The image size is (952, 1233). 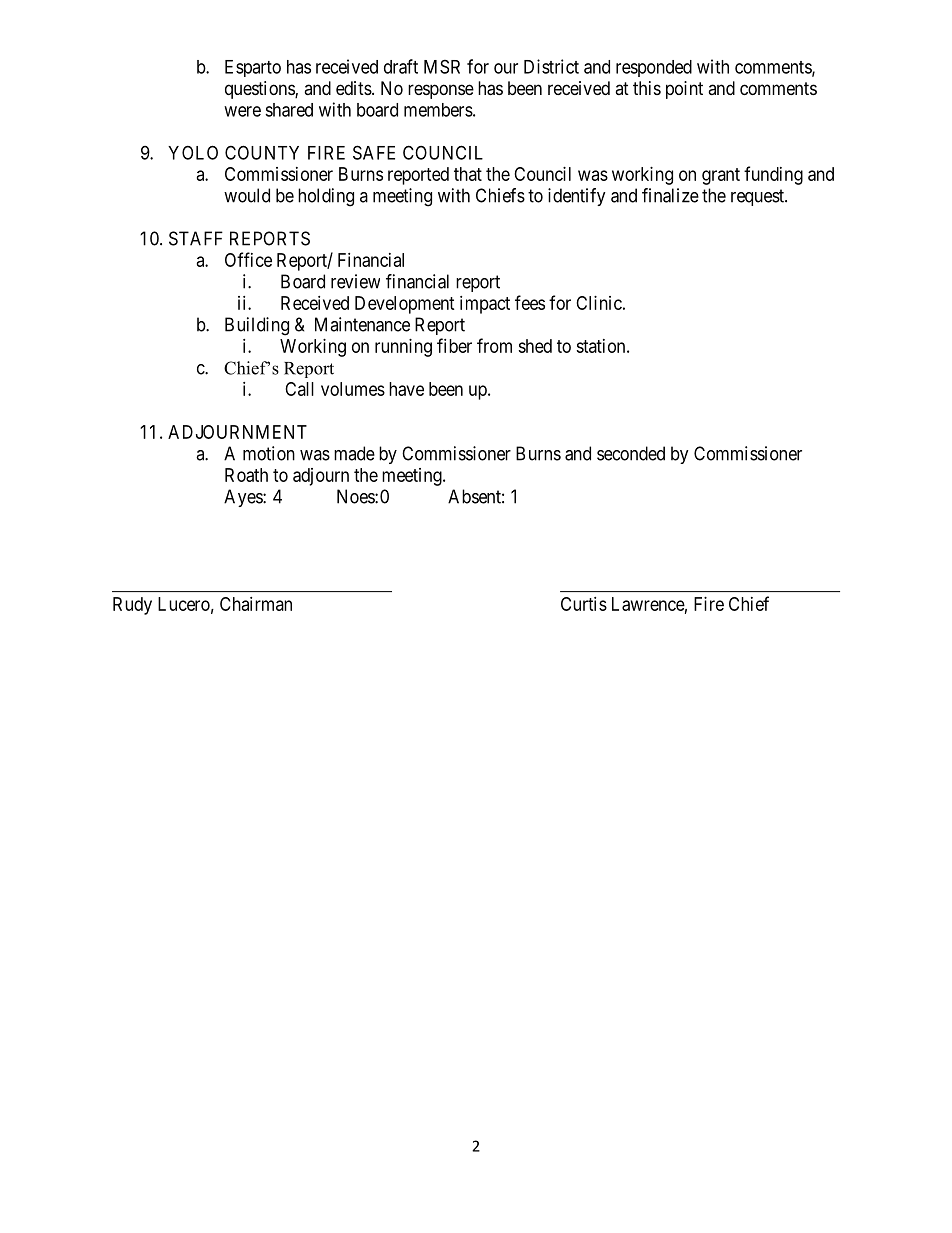 I want to click on point, so click(x=684, y=90).
